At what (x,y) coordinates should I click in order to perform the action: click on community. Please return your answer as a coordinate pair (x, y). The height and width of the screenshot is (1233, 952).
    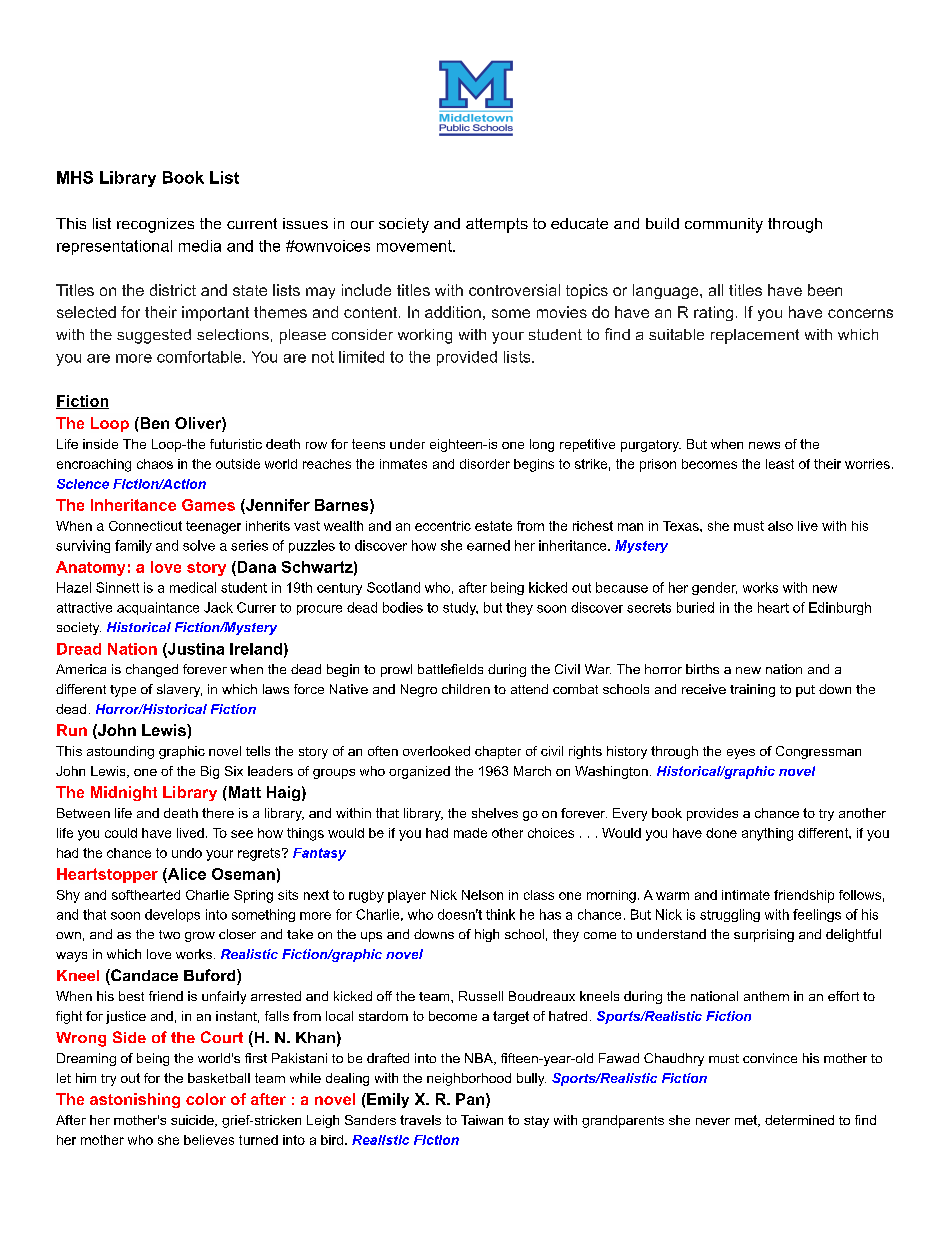
    Looking at the image, I should click on (724, 225).
